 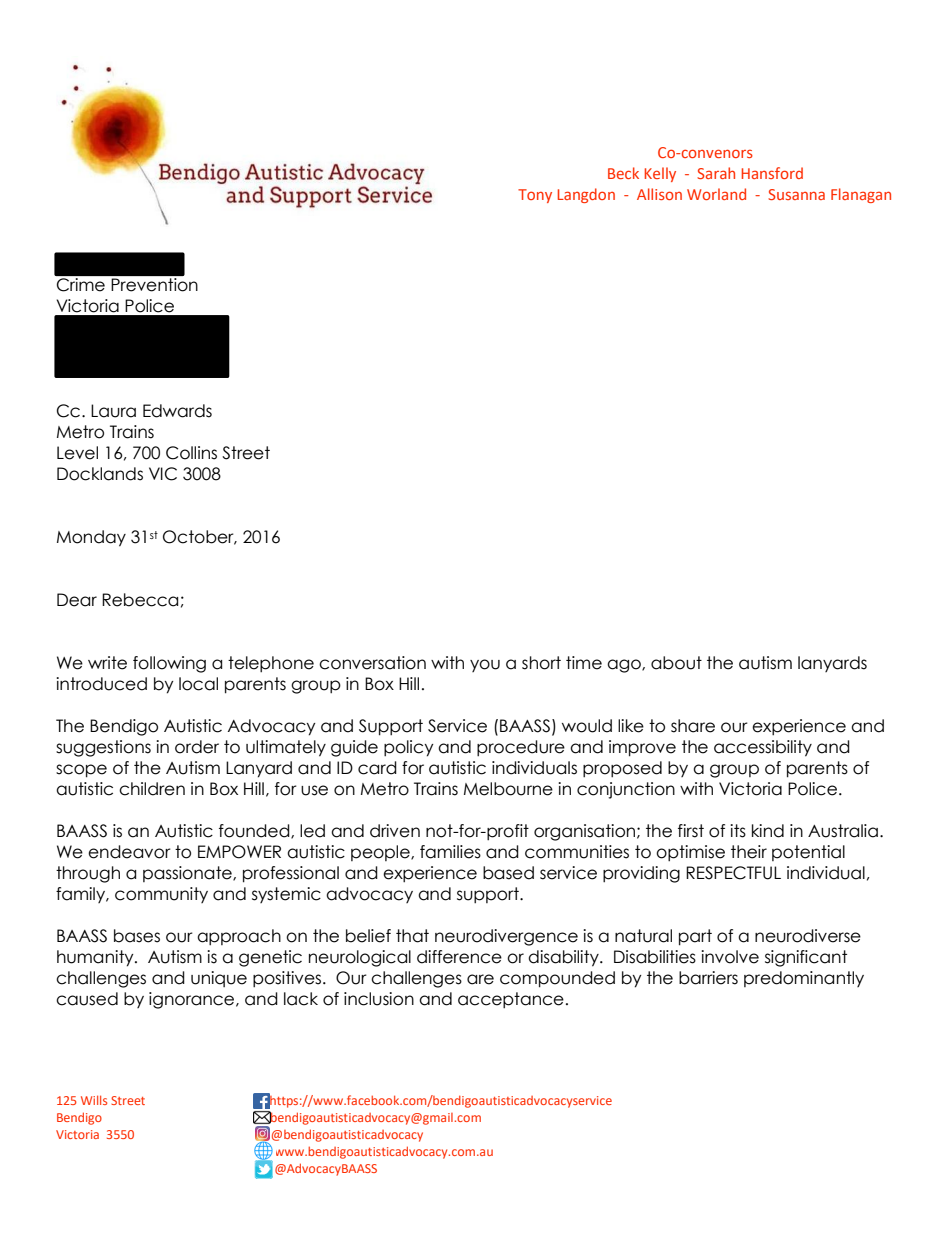 I want to click on you, so click(x=485, y=665).
